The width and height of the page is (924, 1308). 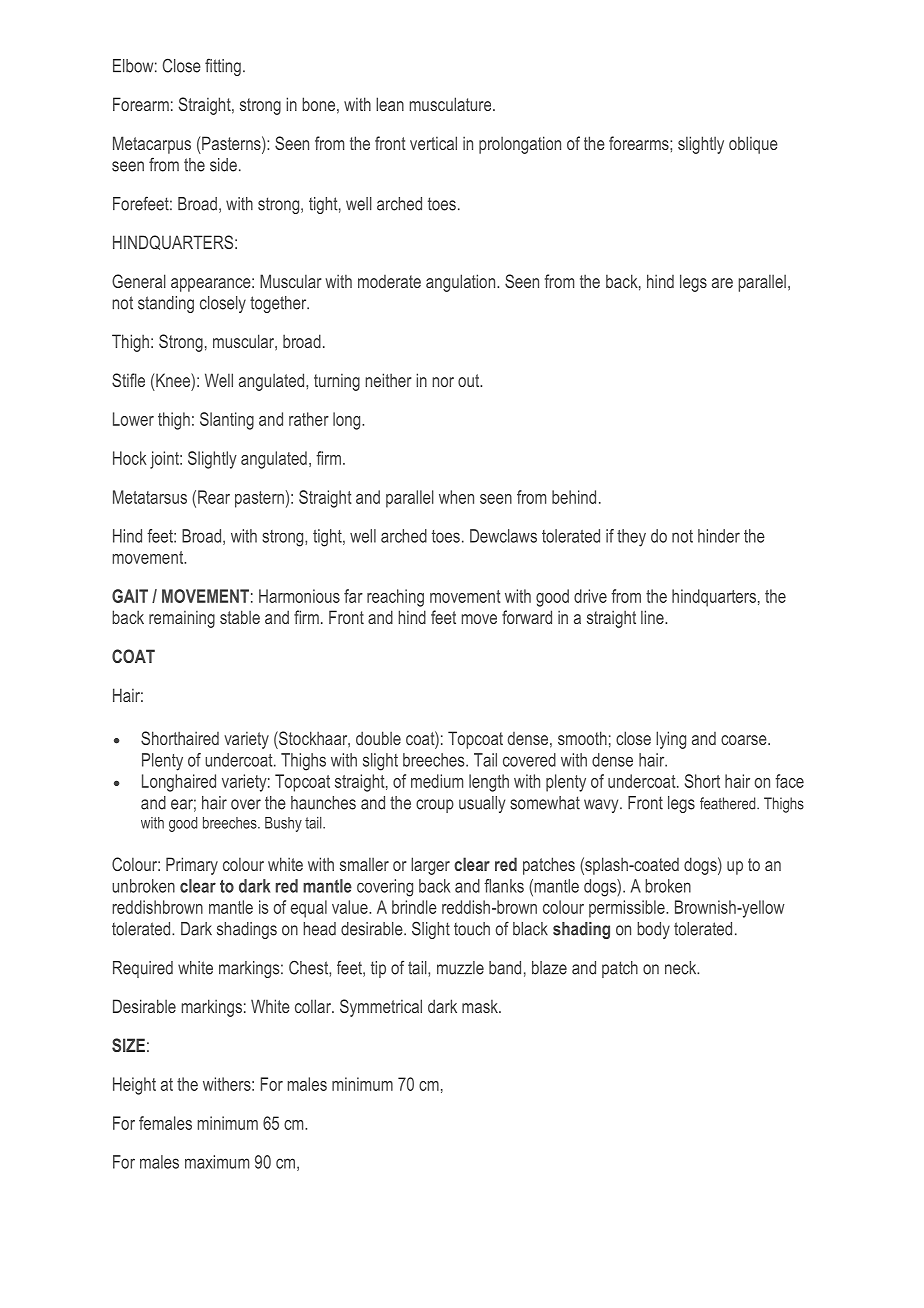 I want to click on maximum, so click(x=217, y=1162).
